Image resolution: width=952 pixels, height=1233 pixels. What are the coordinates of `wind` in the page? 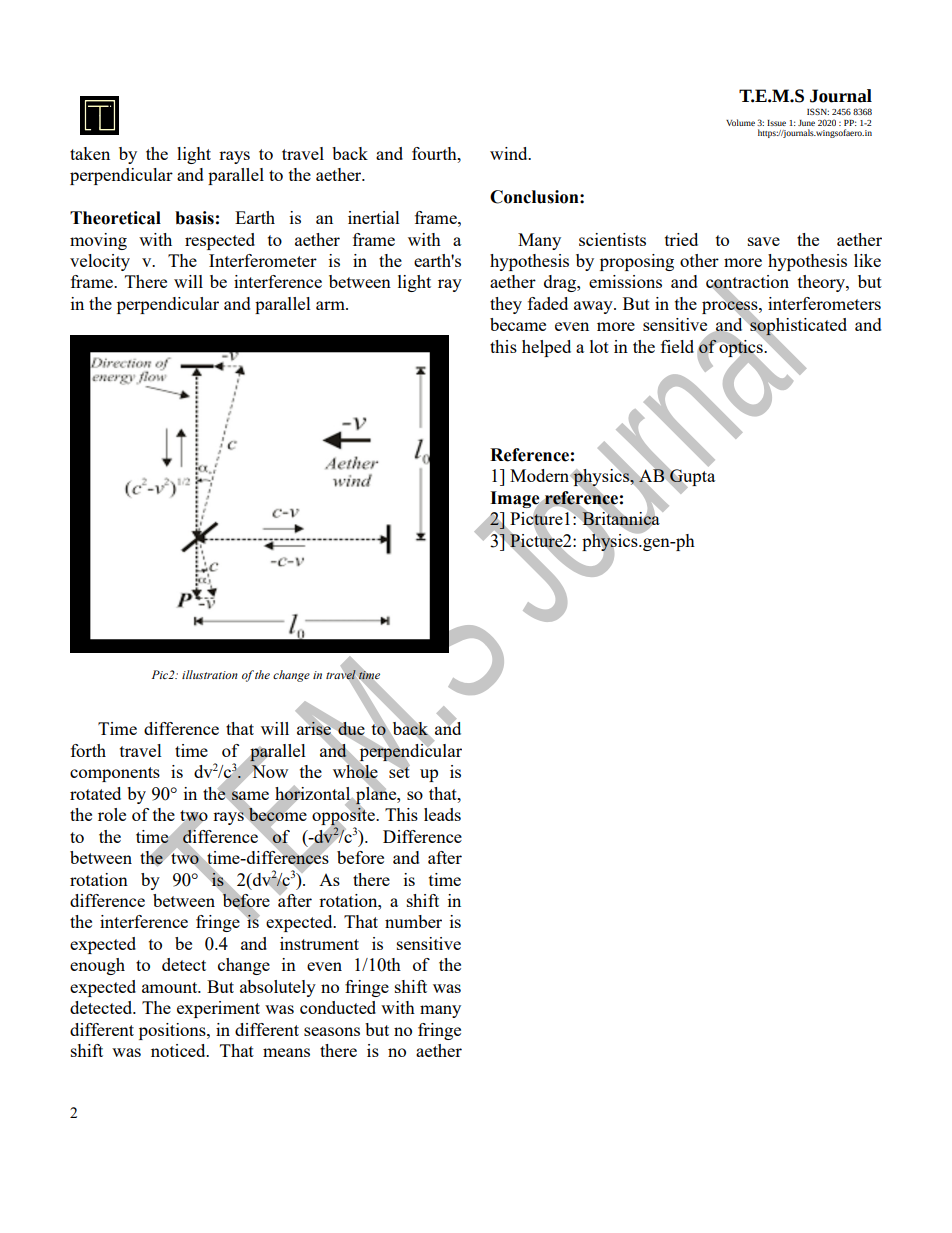 It's located at (510, 153).
